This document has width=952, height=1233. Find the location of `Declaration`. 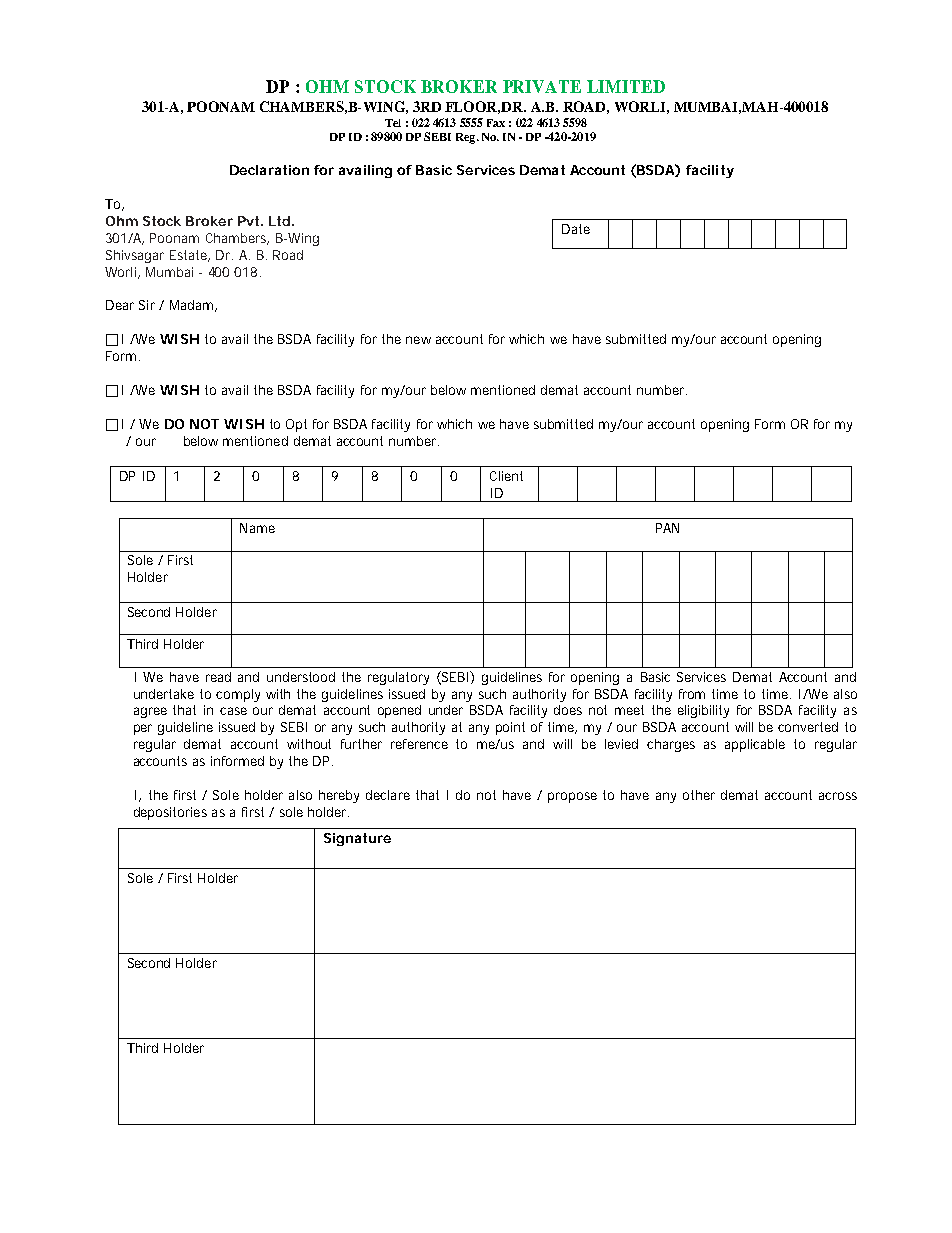

Declaration is located at coordinates (269, 170).
